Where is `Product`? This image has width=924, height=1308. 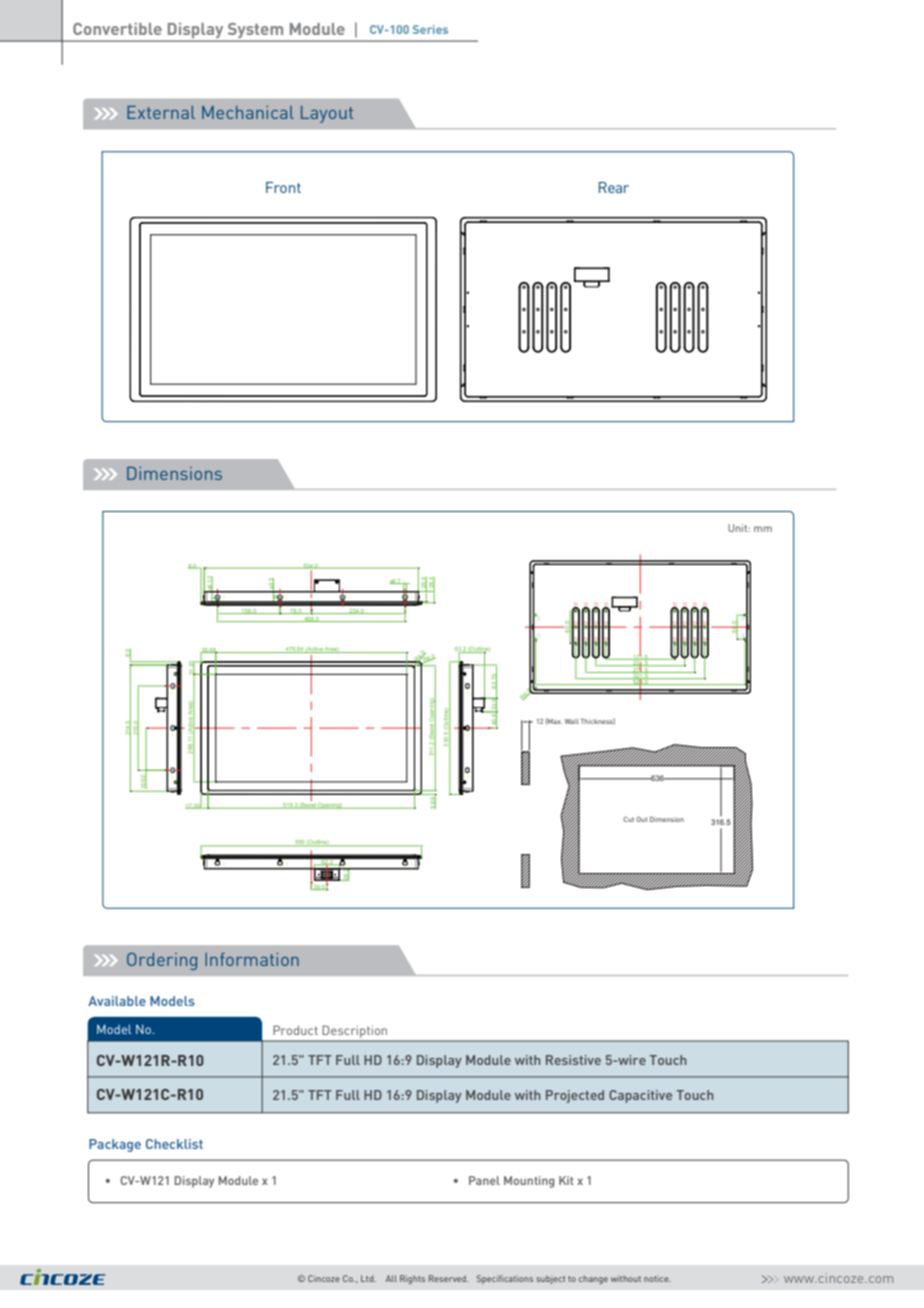 Product is located at coordinates (295, 1030).
